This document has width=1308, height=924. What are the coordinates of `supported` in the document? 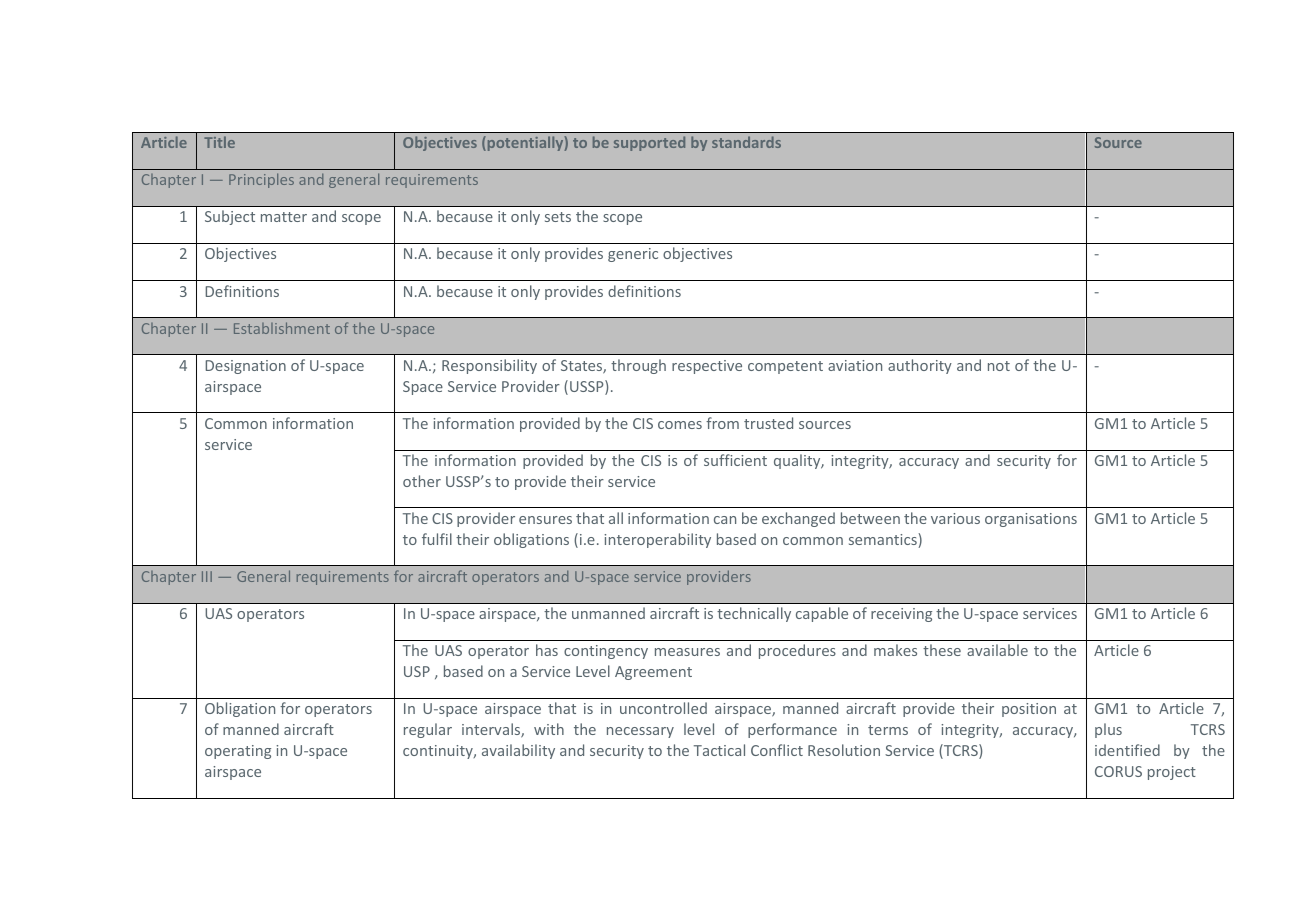 It's located at (649, 143).
